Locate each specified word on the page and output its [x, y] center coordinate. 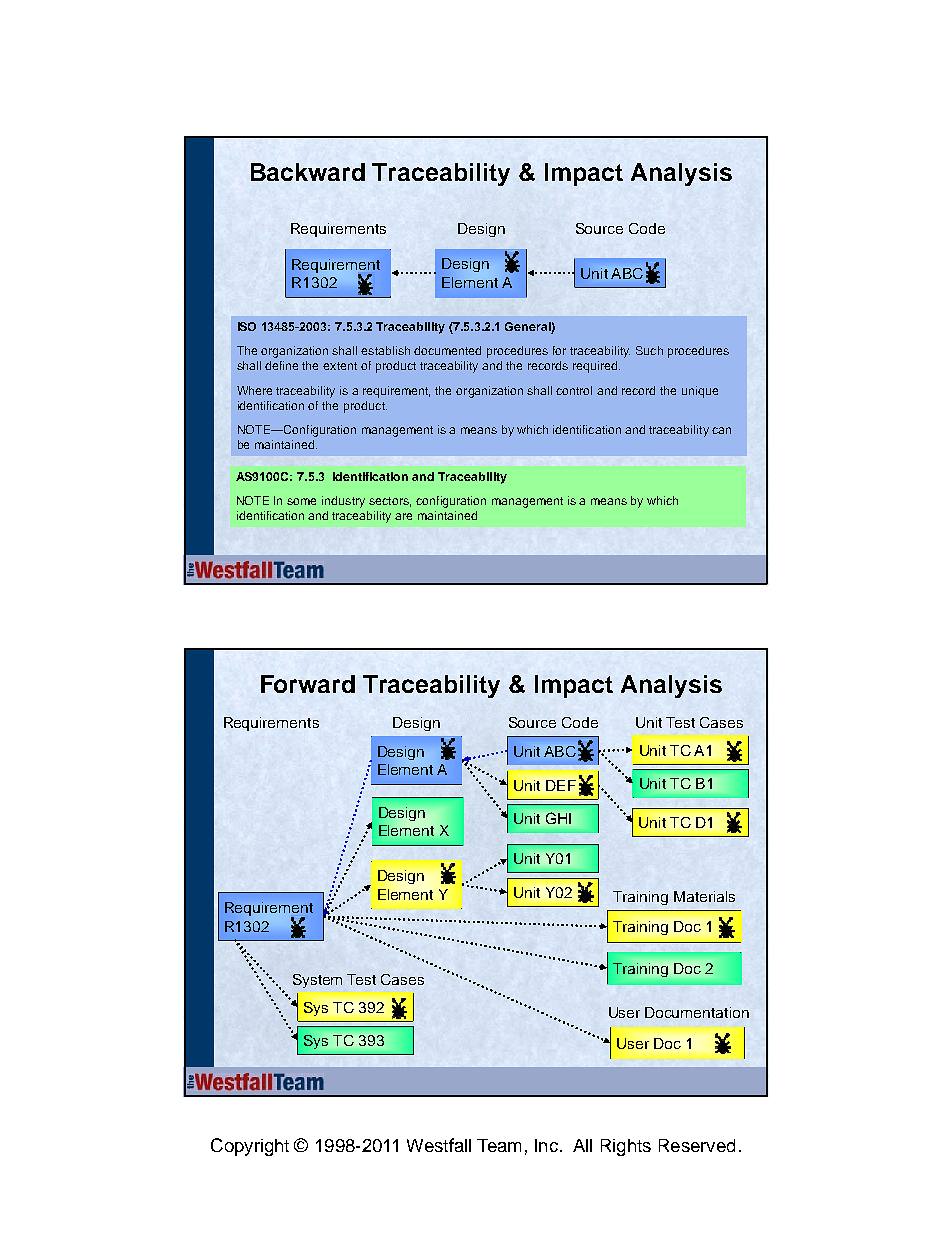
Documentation [697, 1012]
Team [499, 1145]
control [574, 390]
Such [649, 350]
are [403, 516]
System [317, 981]
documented [447, 350]
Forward [308, 684]
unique [700, 392]
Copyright [250, 1147]
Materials [704, 896]
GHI [558, 818]
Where [254, 390]
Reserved [697, 1145]
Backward [308, 172]
